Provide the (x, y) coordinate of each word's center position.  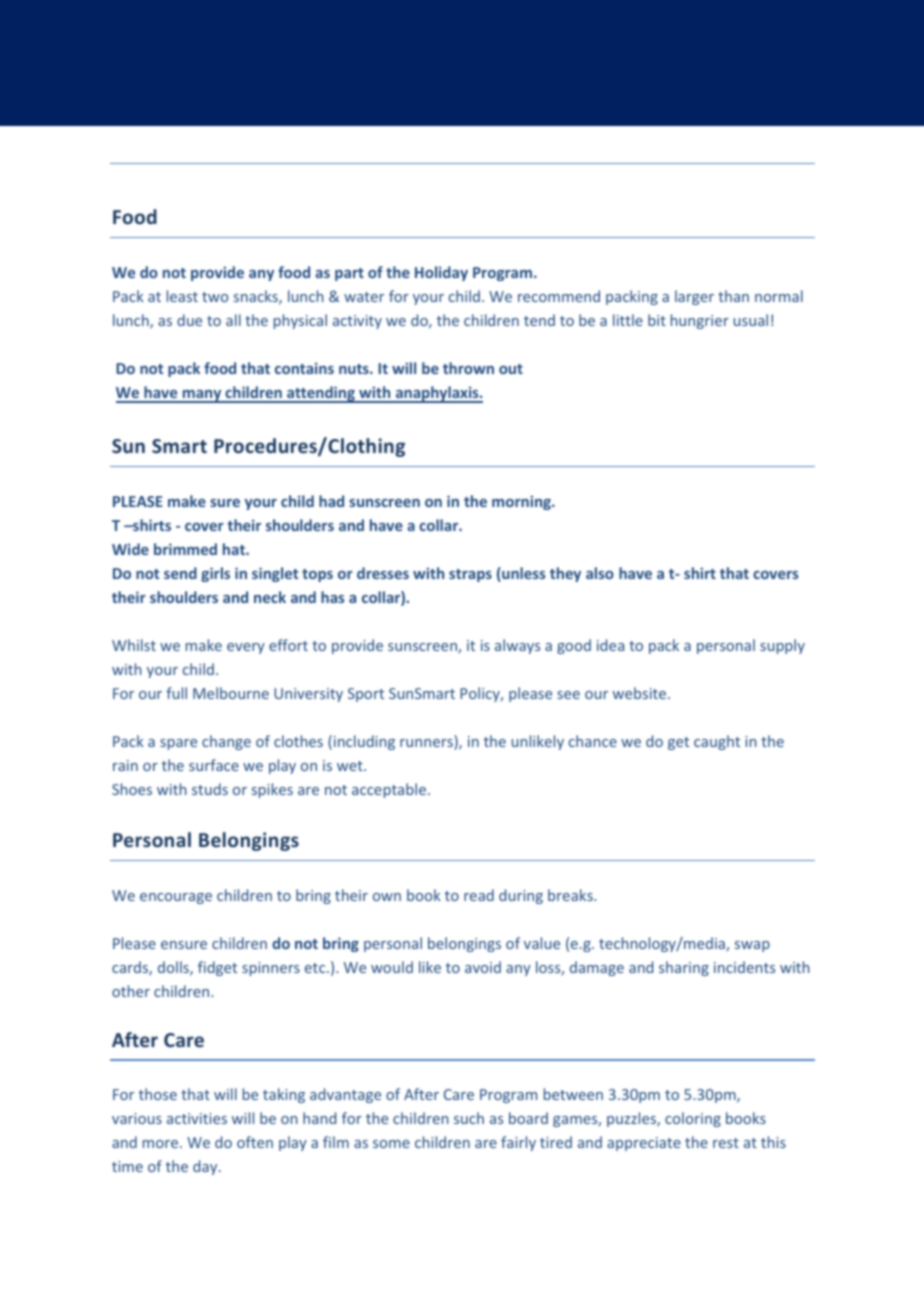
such (469, 1118)
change (226, 742)
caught (717, 742)
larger (694, 297)
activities (197, 1118)
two (215, 297)
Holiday (441, 273)
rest (726, 1143)
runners (427, 744)
